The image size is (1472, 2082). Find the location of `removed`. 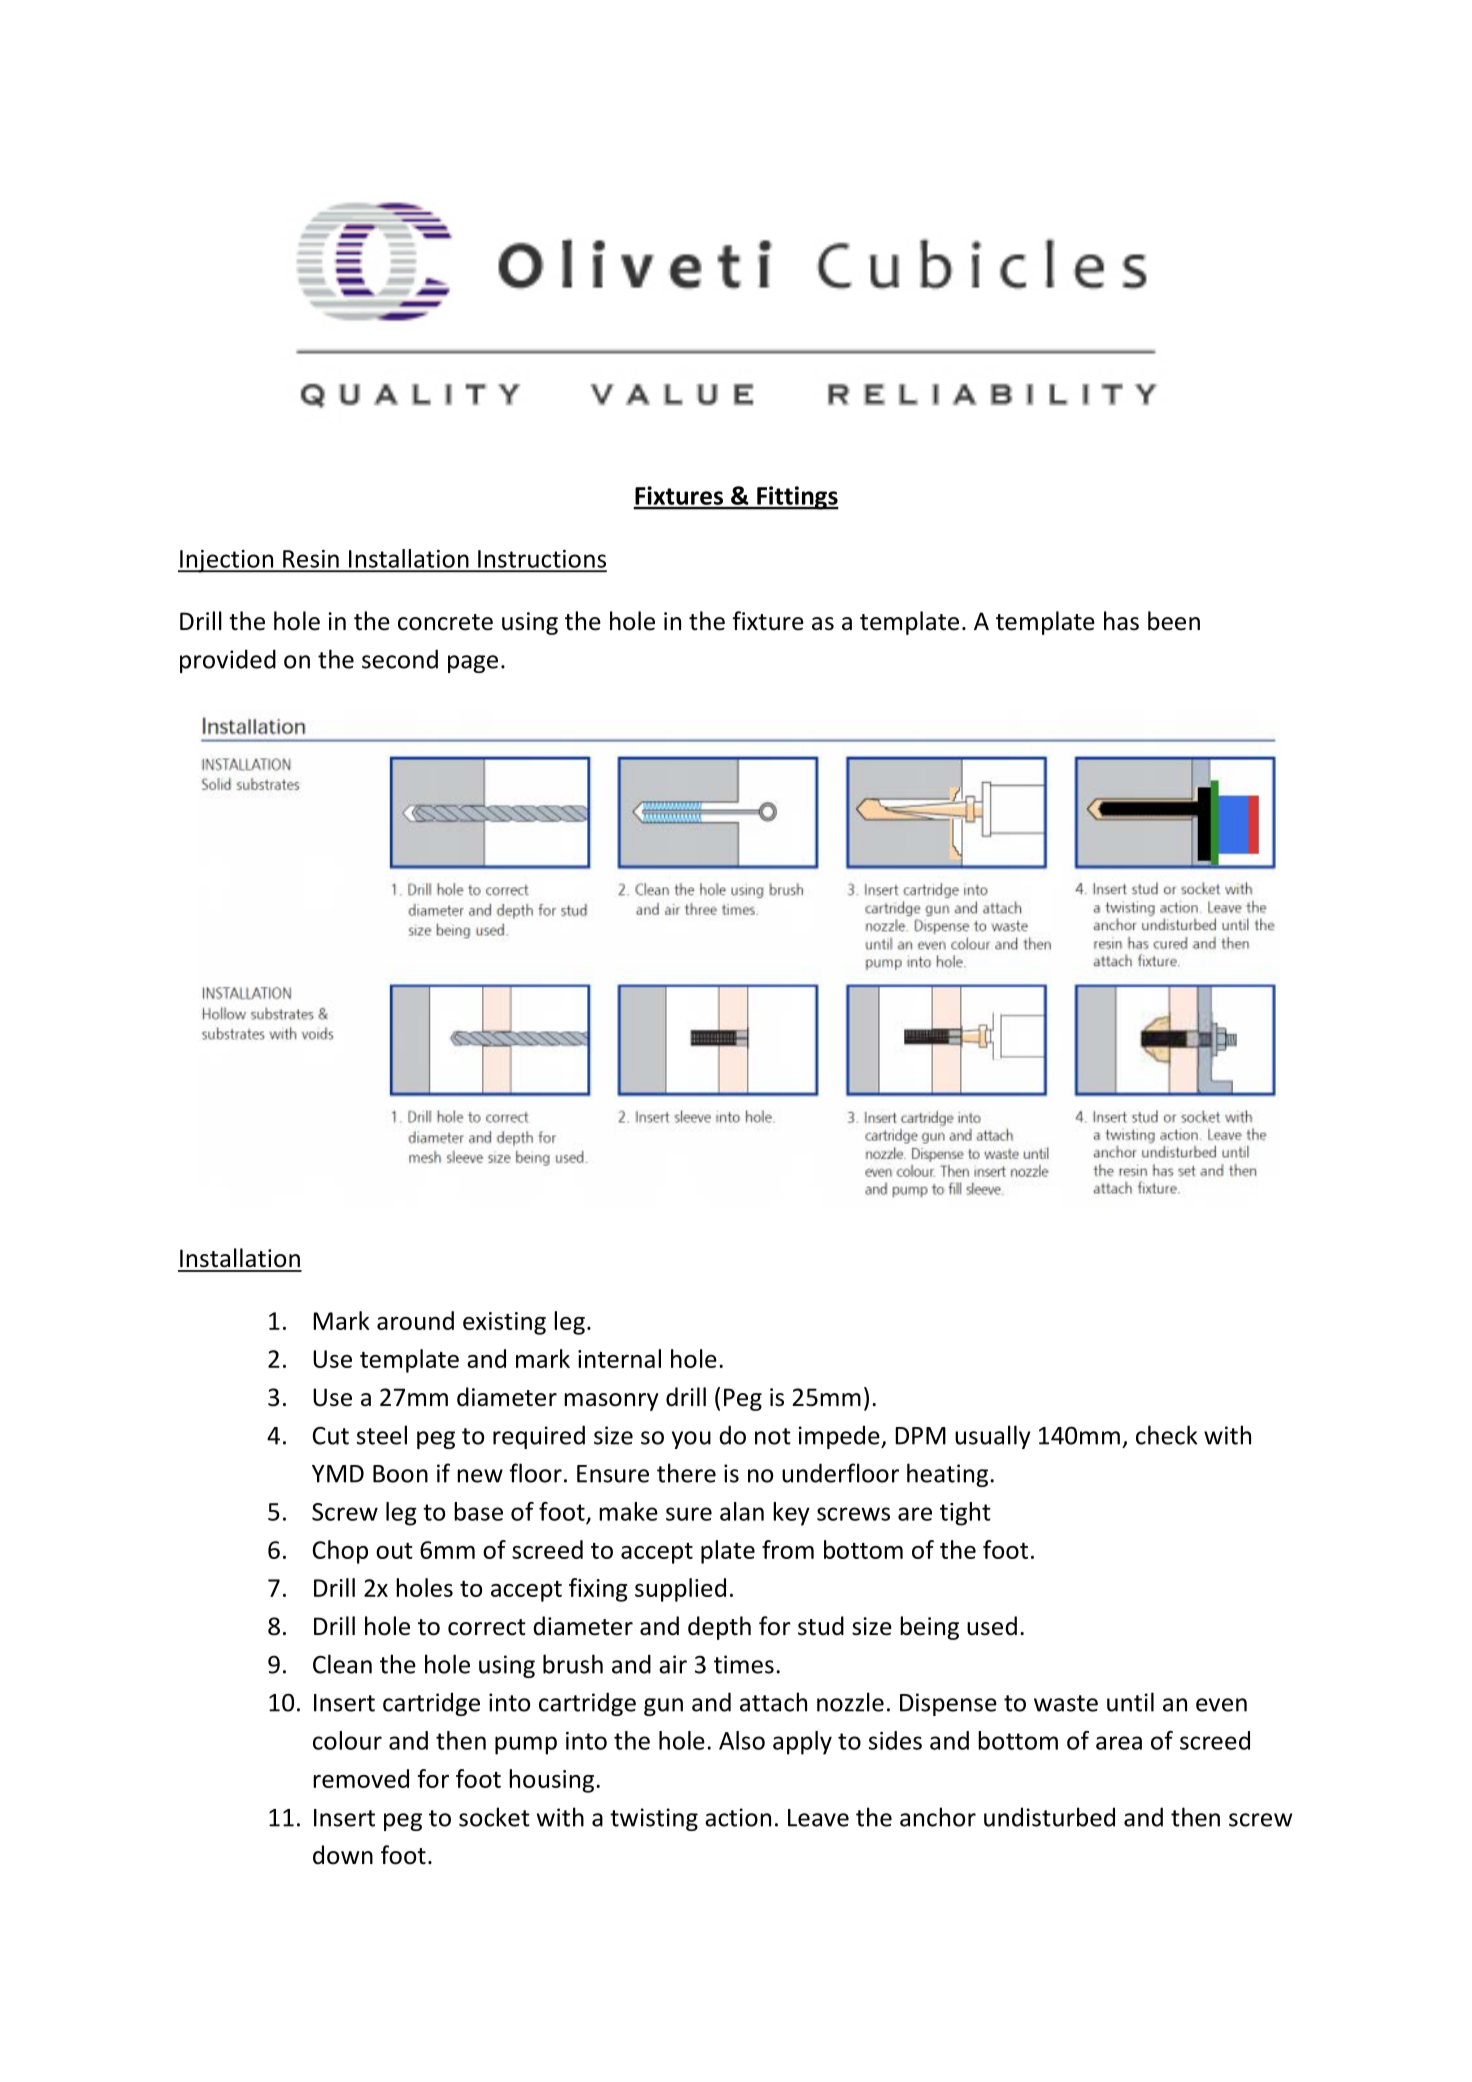

removed is located at coordinates (361, 1778).
